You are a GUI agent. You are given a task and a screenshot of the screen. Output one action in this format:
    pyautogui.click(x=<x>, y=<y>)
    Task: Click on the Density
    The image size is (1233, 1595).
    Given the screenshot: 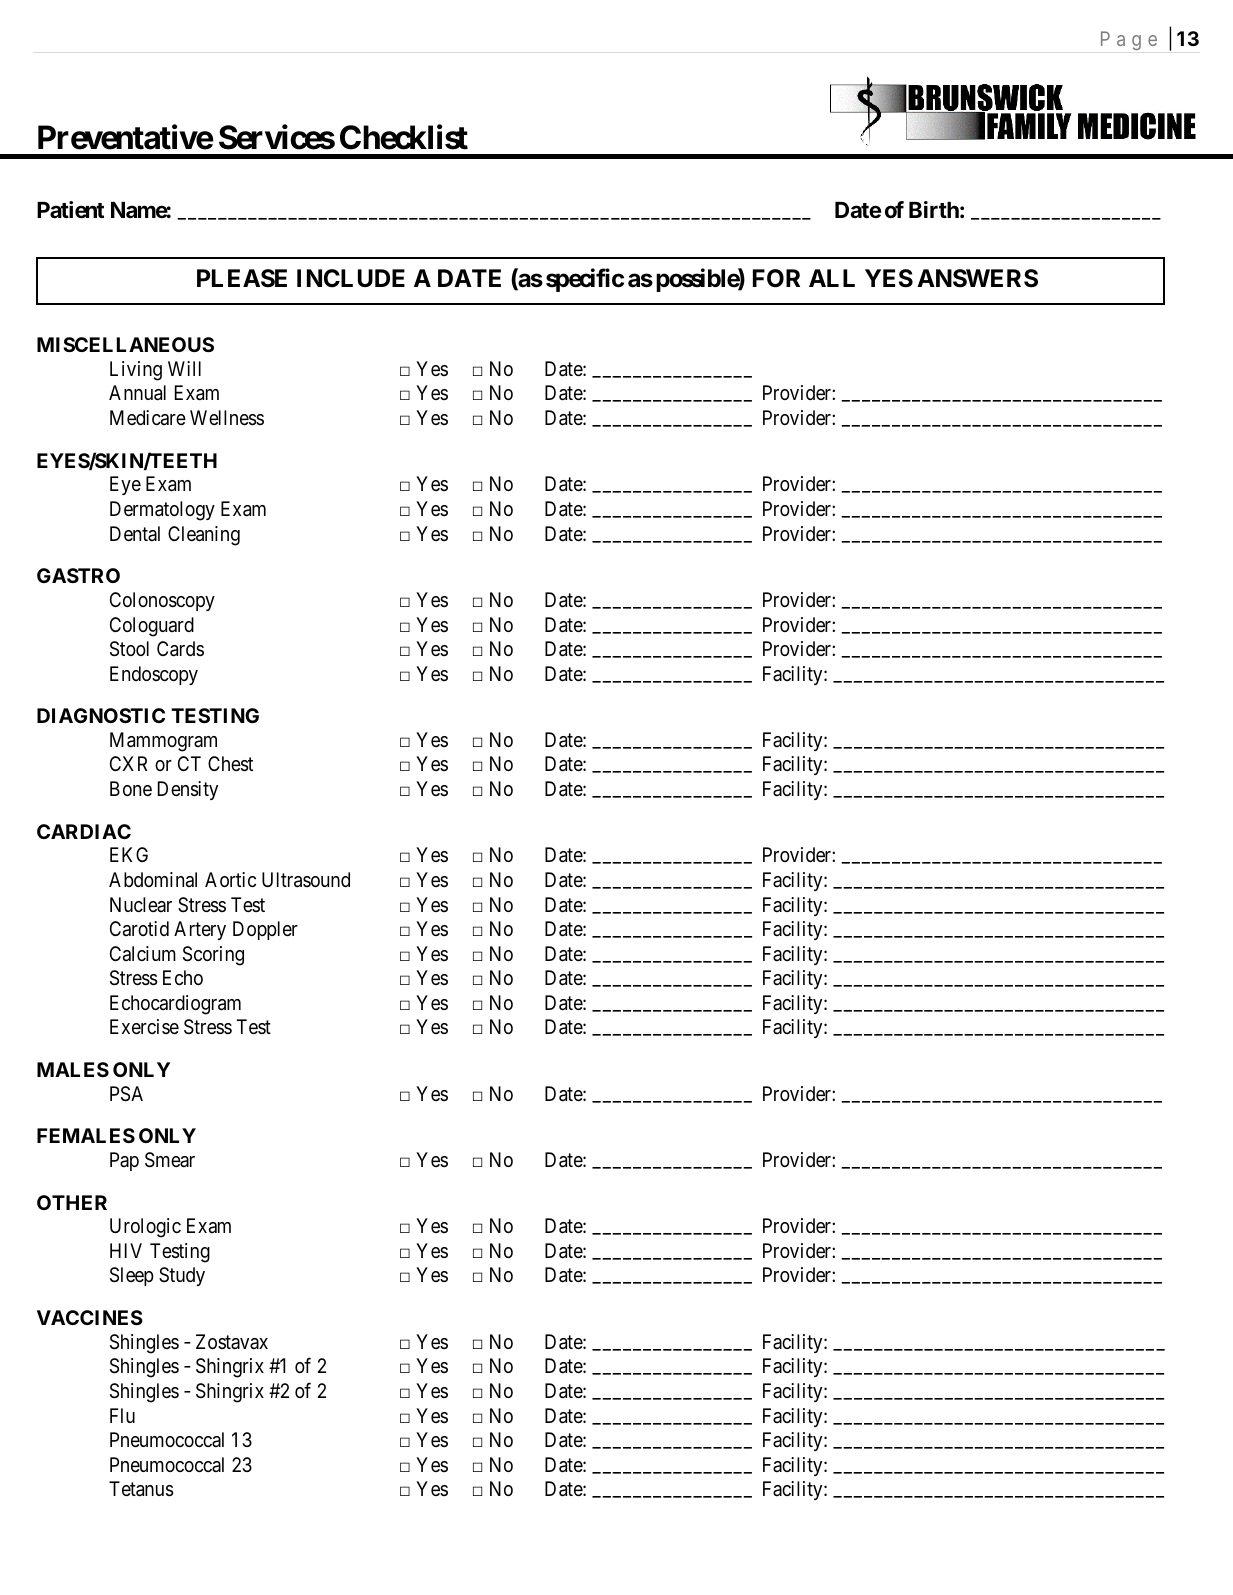 What is the action you would take?
    pyautogui.click(x=188, y=790)
